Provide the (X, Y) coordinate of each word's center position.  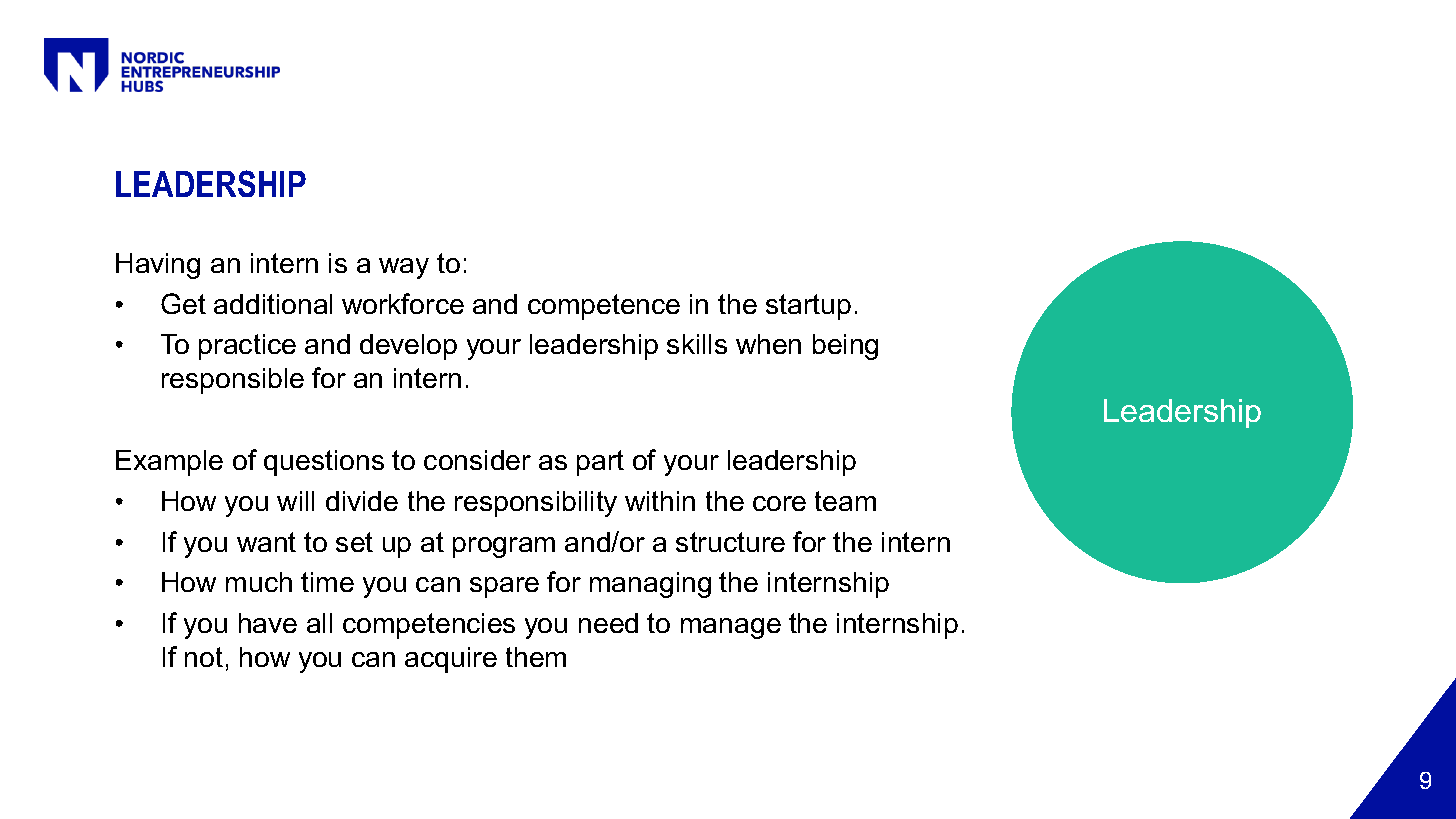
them (536, 657)
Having (158, 266)
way (404, 268)
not (204, 657)
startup (808, 307)
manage (731, 628)
